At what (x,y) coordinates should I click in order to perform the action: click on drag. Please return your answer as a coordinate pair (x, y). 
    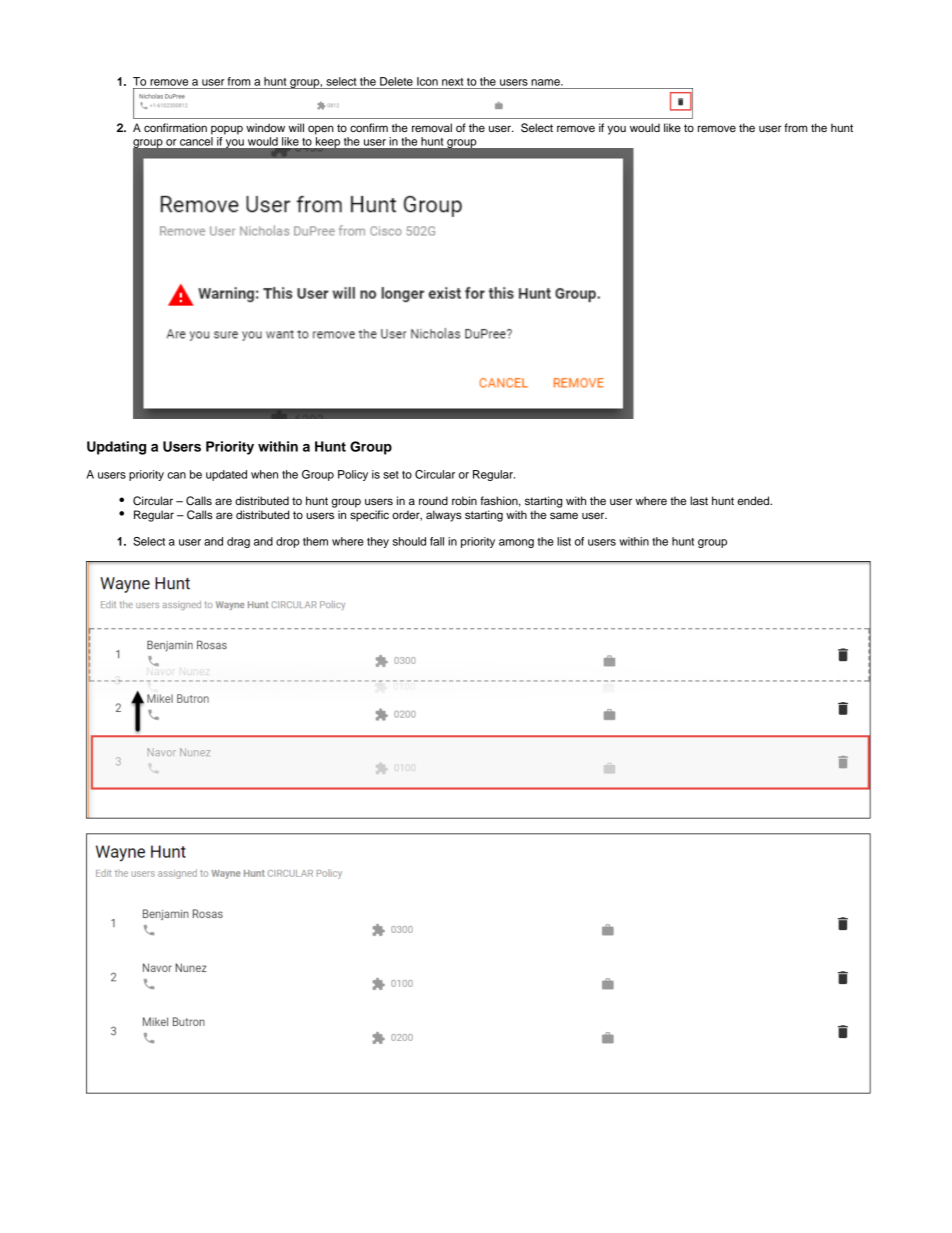
    Looking at the image, I should click on (238, 542).
